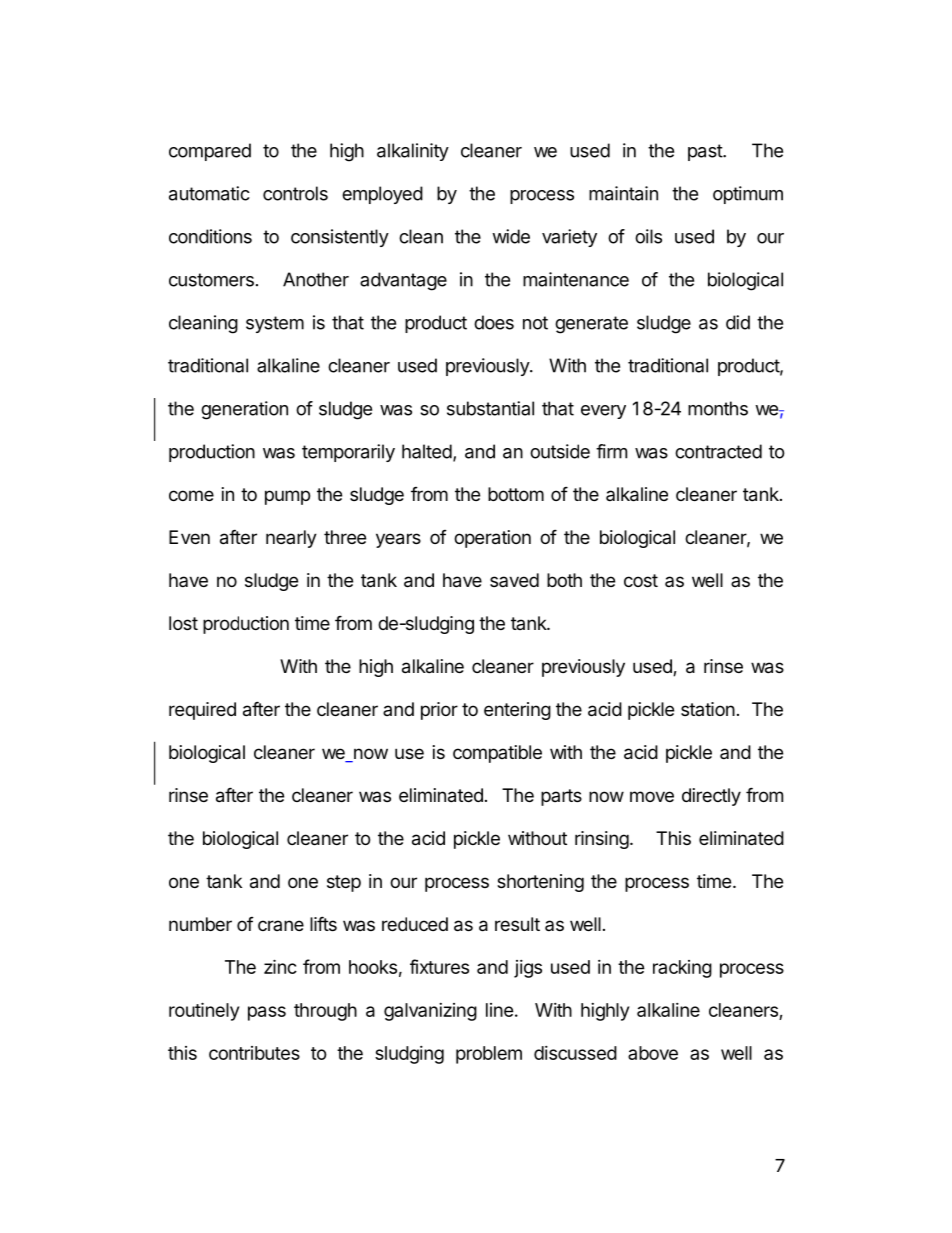 The height and width of the screenshot is (1233, 952). What do you see at coordinates (267, 1013) in the screenshot?
I see `pass` at bounding box center [267, 1013].
